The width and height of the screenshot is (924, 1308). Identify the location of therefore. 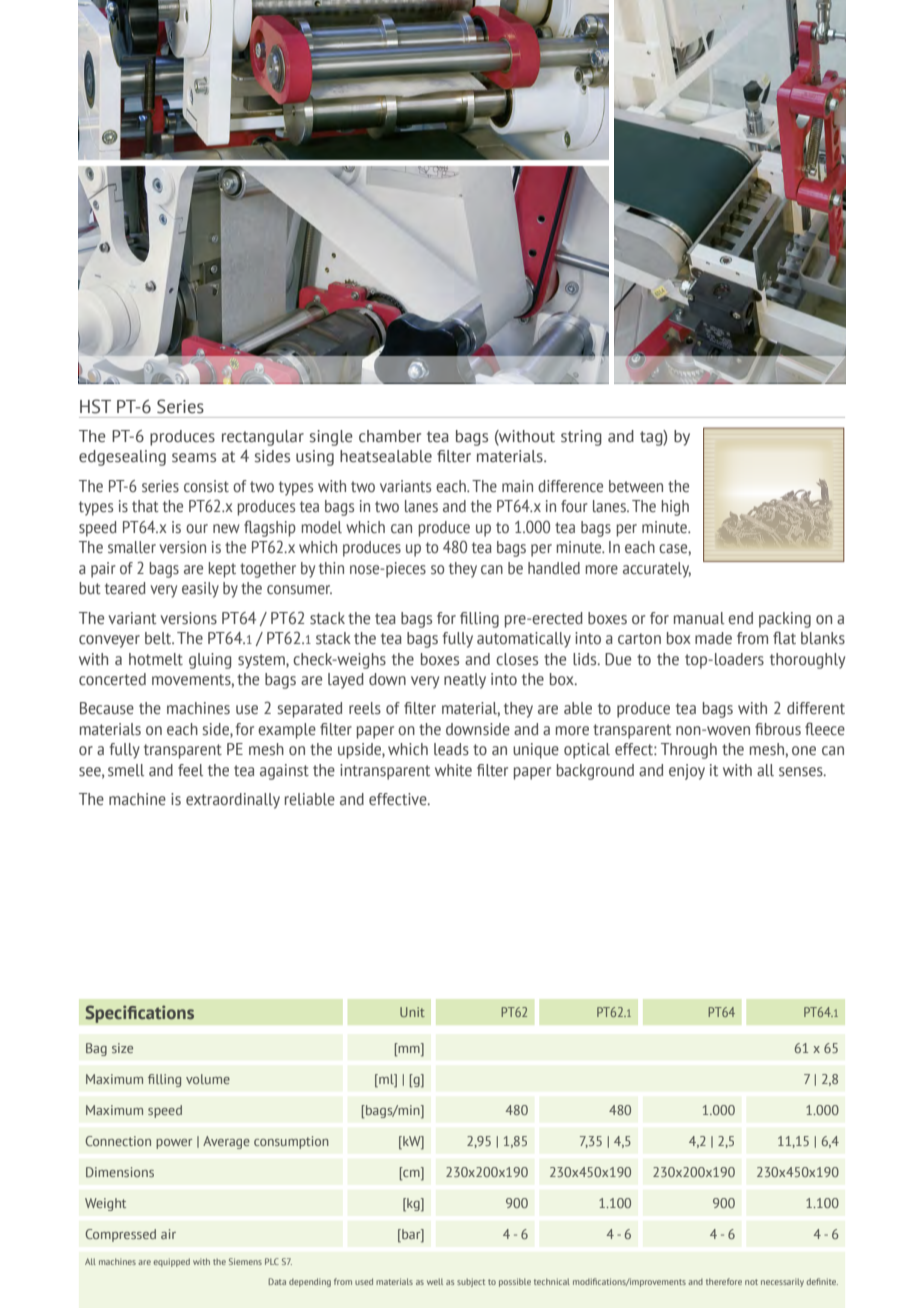
(724, 1281).
